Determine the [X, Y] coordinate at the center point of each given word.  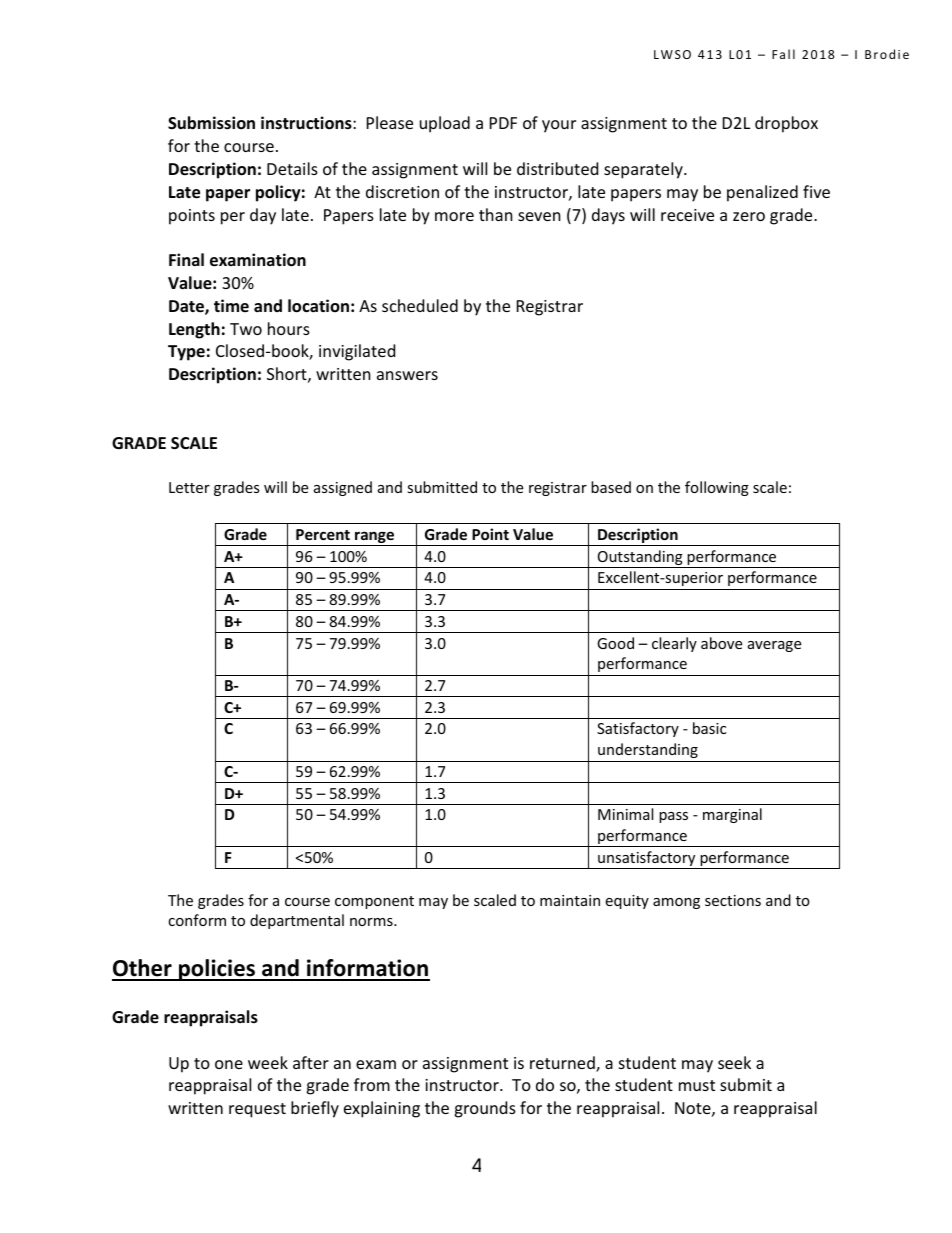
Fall [783, 54]
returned [563, 1064]
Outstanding [640, 559]
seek [734, 1062]
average [774, 646]
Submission [211, 123]
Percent [323, 534]
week [268, 1062]
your [559, 126]
